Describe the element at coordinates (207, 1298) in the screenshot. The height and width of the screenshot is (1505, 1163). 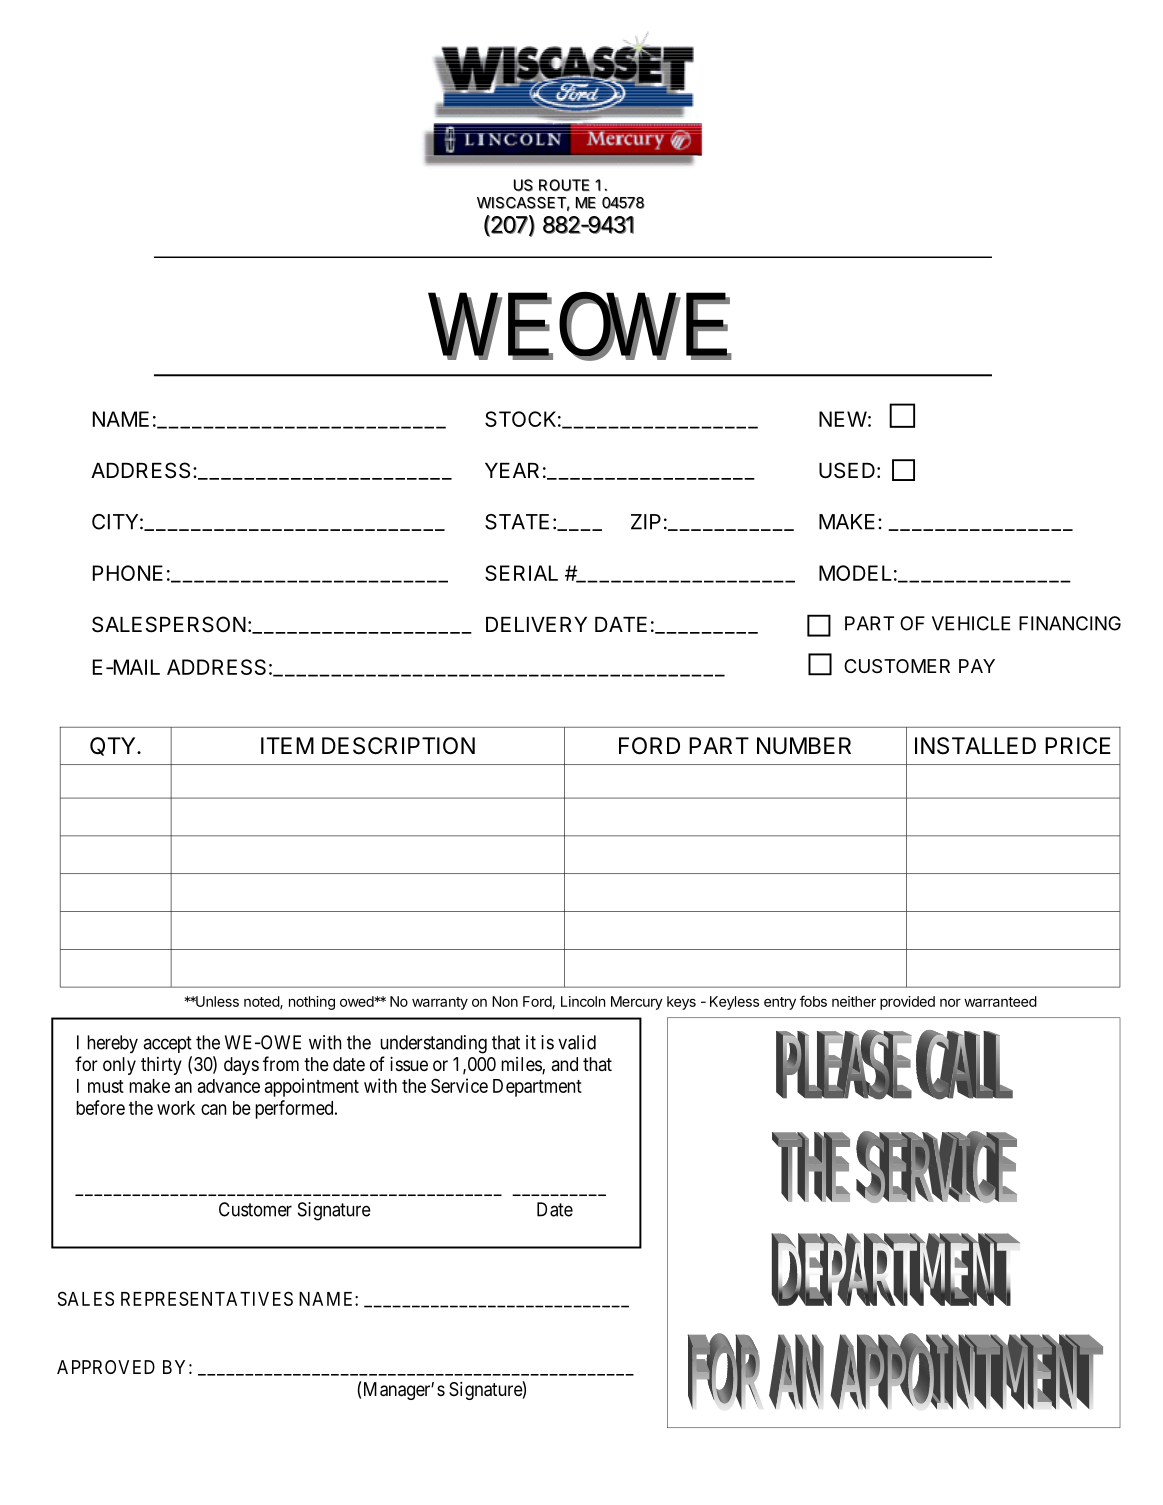
I see `REPRESENTATIVES` at that location.
